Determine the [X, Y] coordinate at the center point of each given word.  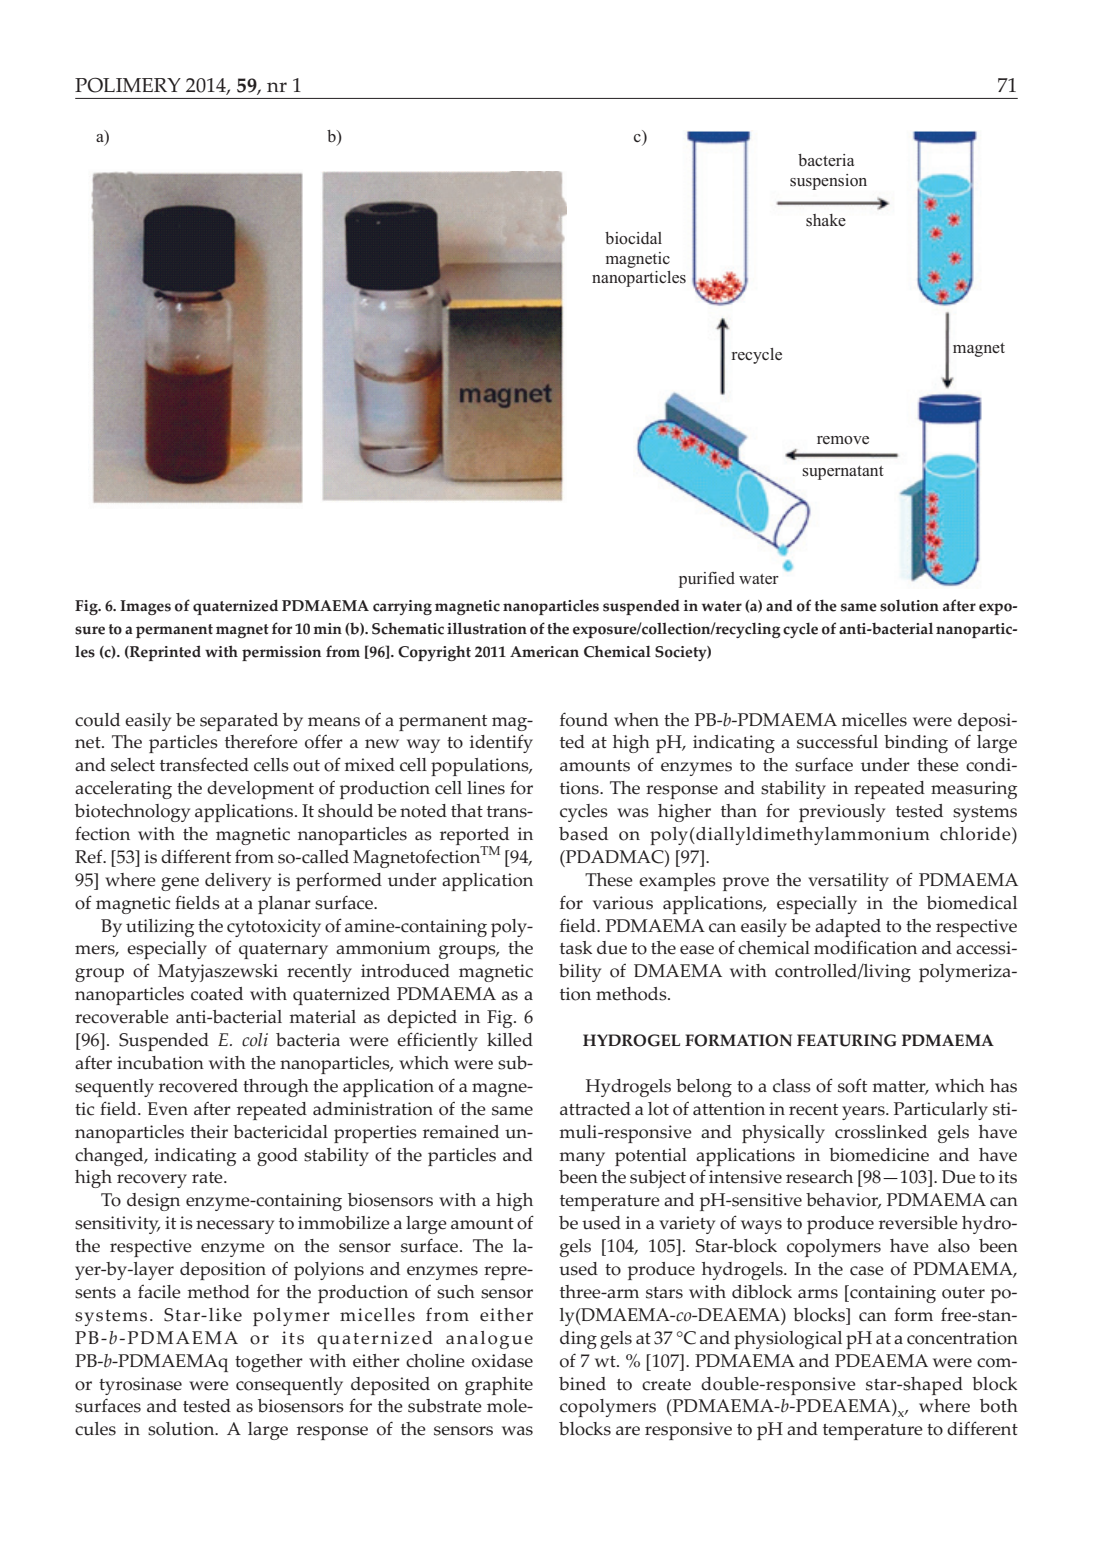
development [260, 790]
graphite [499, 1386]
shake [826, 220]
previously [842, 813]
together [269, 1363]
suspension [828, 182]
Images [145, 607]
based [583, 834]
